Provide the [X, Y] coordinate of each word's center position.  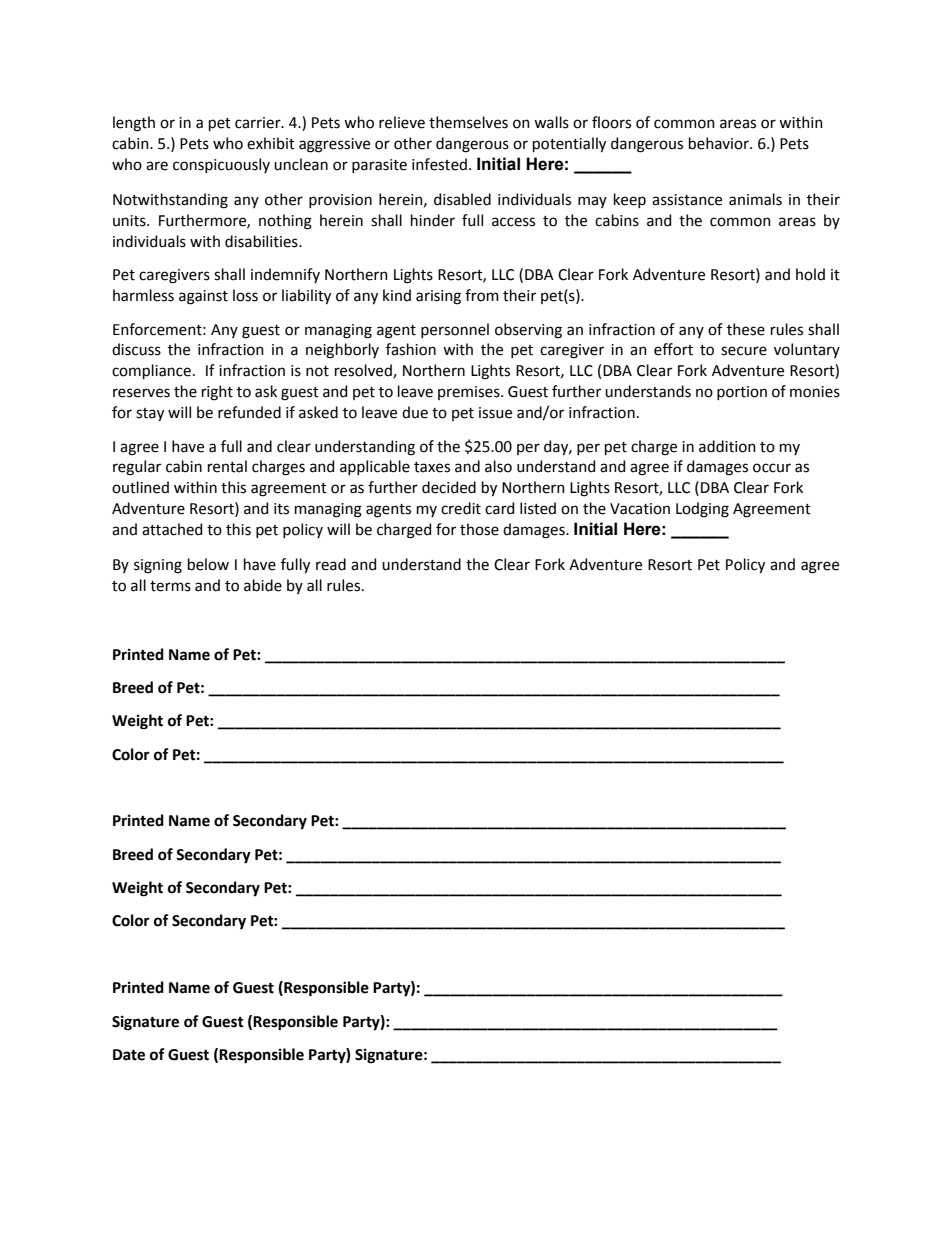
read [331, 564]
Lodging [702, 510]
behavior [720, 143]
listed [538, 508]
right [217, 393]
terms [170, 586]
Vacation [640, 509]
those [479, 529]
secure [744, 351]
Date [129, 1055]
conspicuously [221, 165]
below [208, 564]
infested [439, 164]
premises [470, 393]
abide [263, 585]
